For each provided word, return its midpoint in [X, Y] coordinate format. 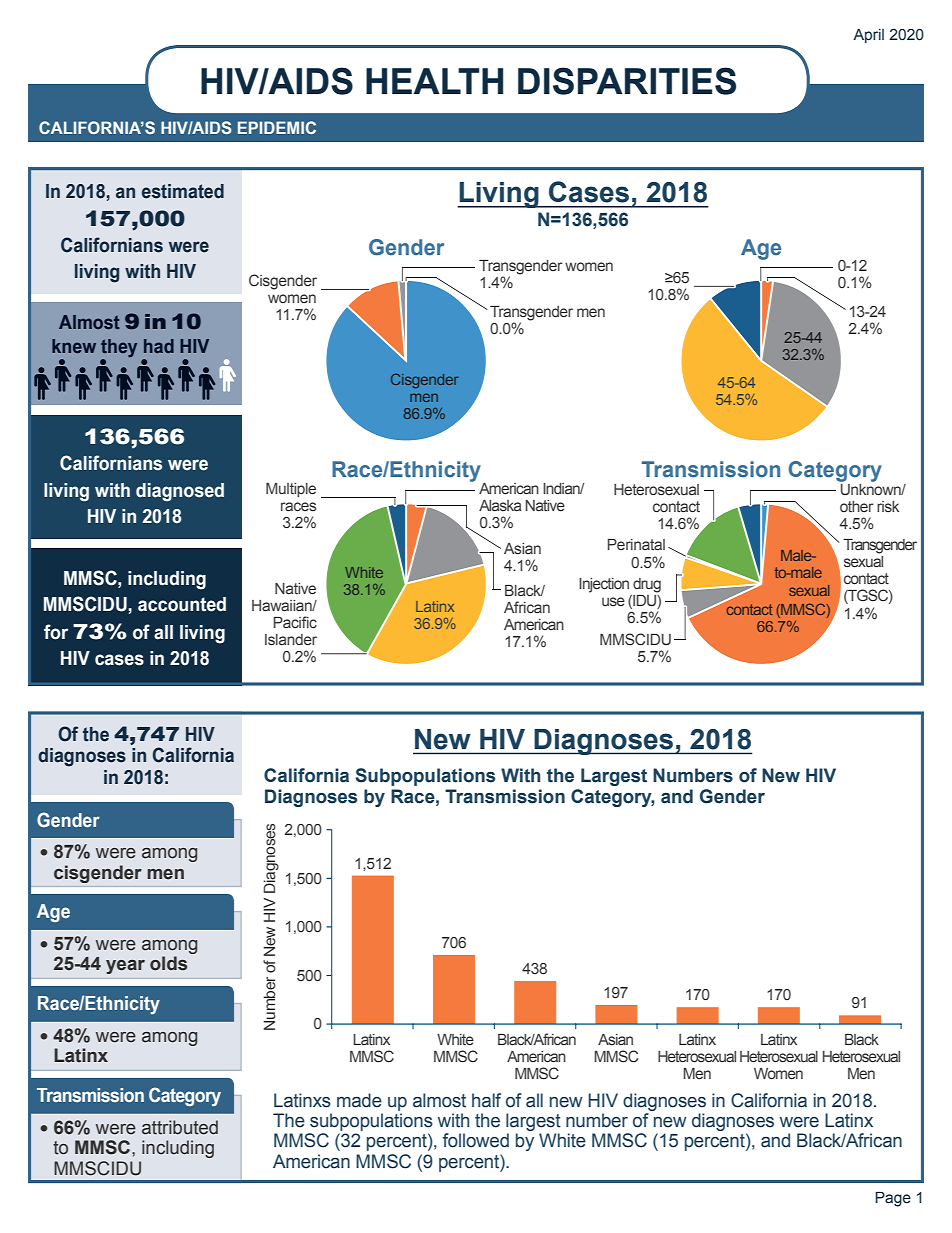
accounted [182, 604]
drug [647, 585]
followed [476, 1140]
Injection [604, 585]
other [857, 506]
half [486, 1100]
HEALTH [434, 81]
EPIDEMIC [277, 127]
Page [893, 1199]
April [868, 36]
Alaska [500, 505]
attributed [180, 1127]
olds [168, 963]
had [159, 346]
